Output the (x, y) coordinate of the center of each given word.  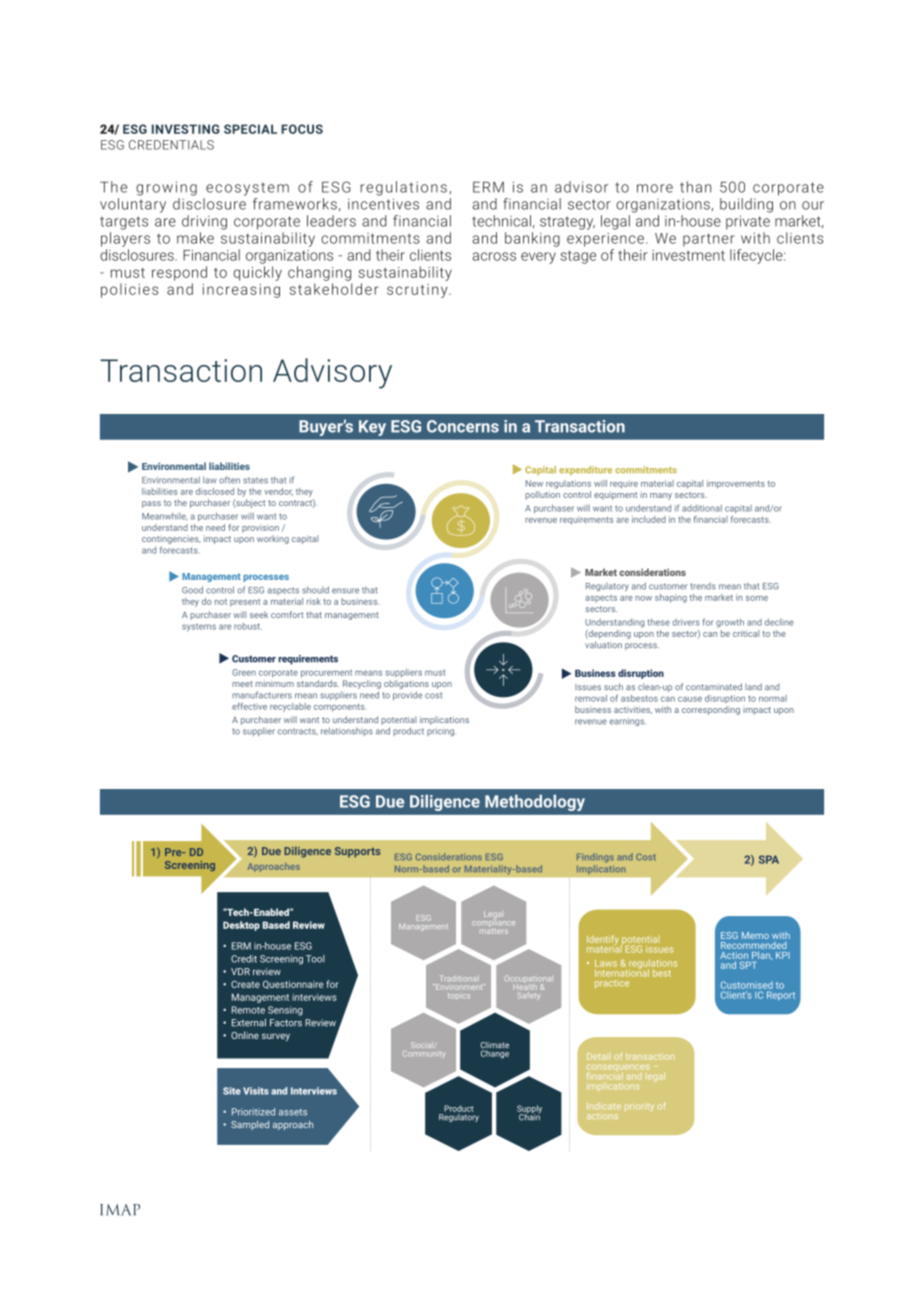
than (695, 187)
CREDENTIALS (171, 145)
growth (730, 623)
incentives (383, 204)
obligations (406, 684)
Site (232, 1091)
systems (199, 628)
